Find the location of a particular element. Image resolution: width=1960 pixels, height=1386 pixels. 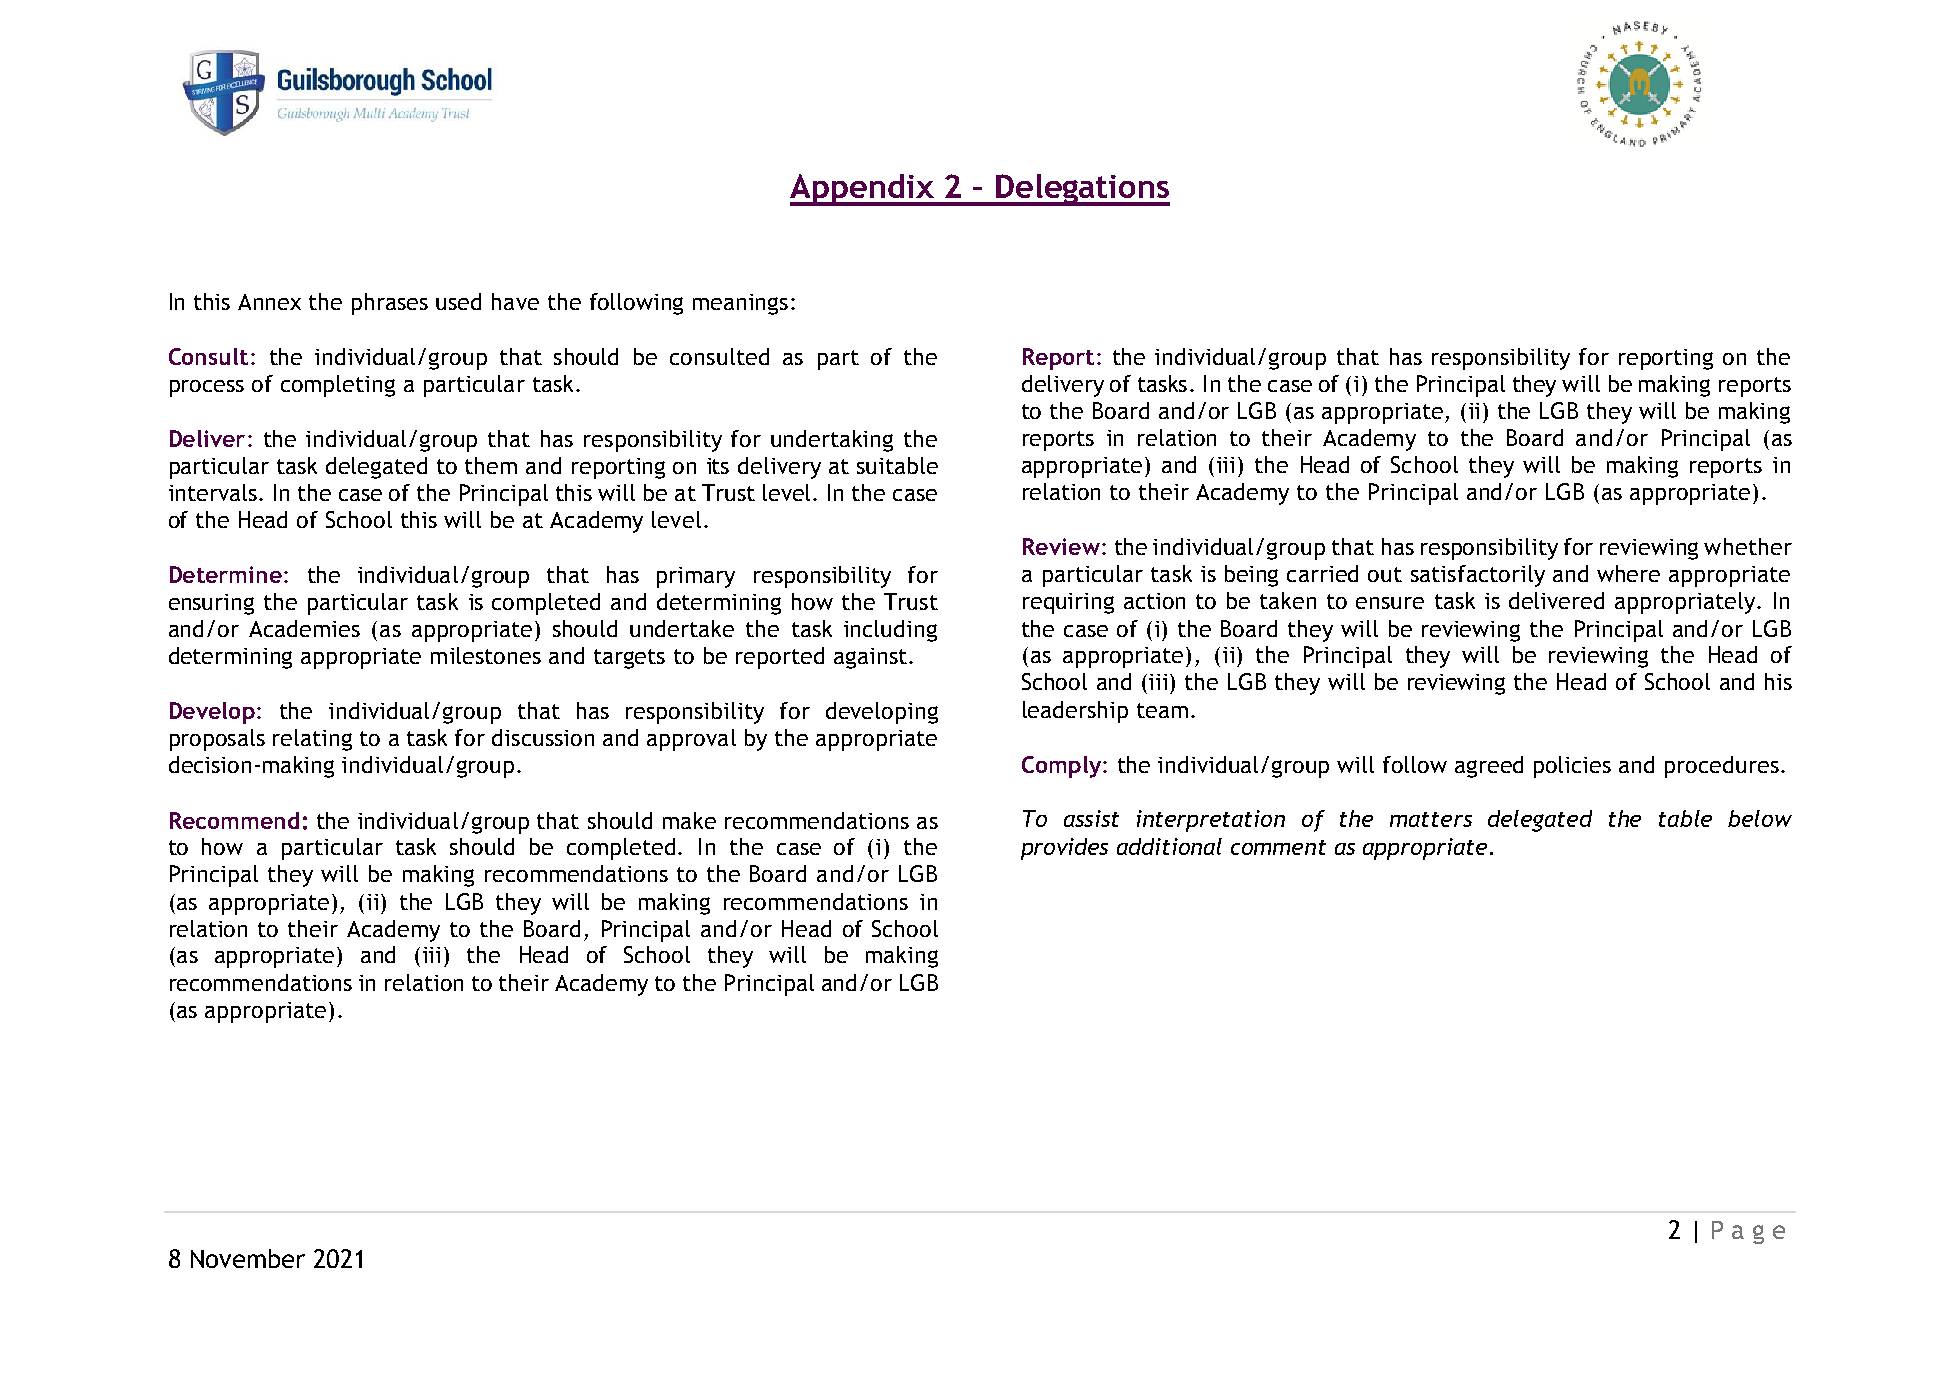

them is located at coordinates (491, 465).
